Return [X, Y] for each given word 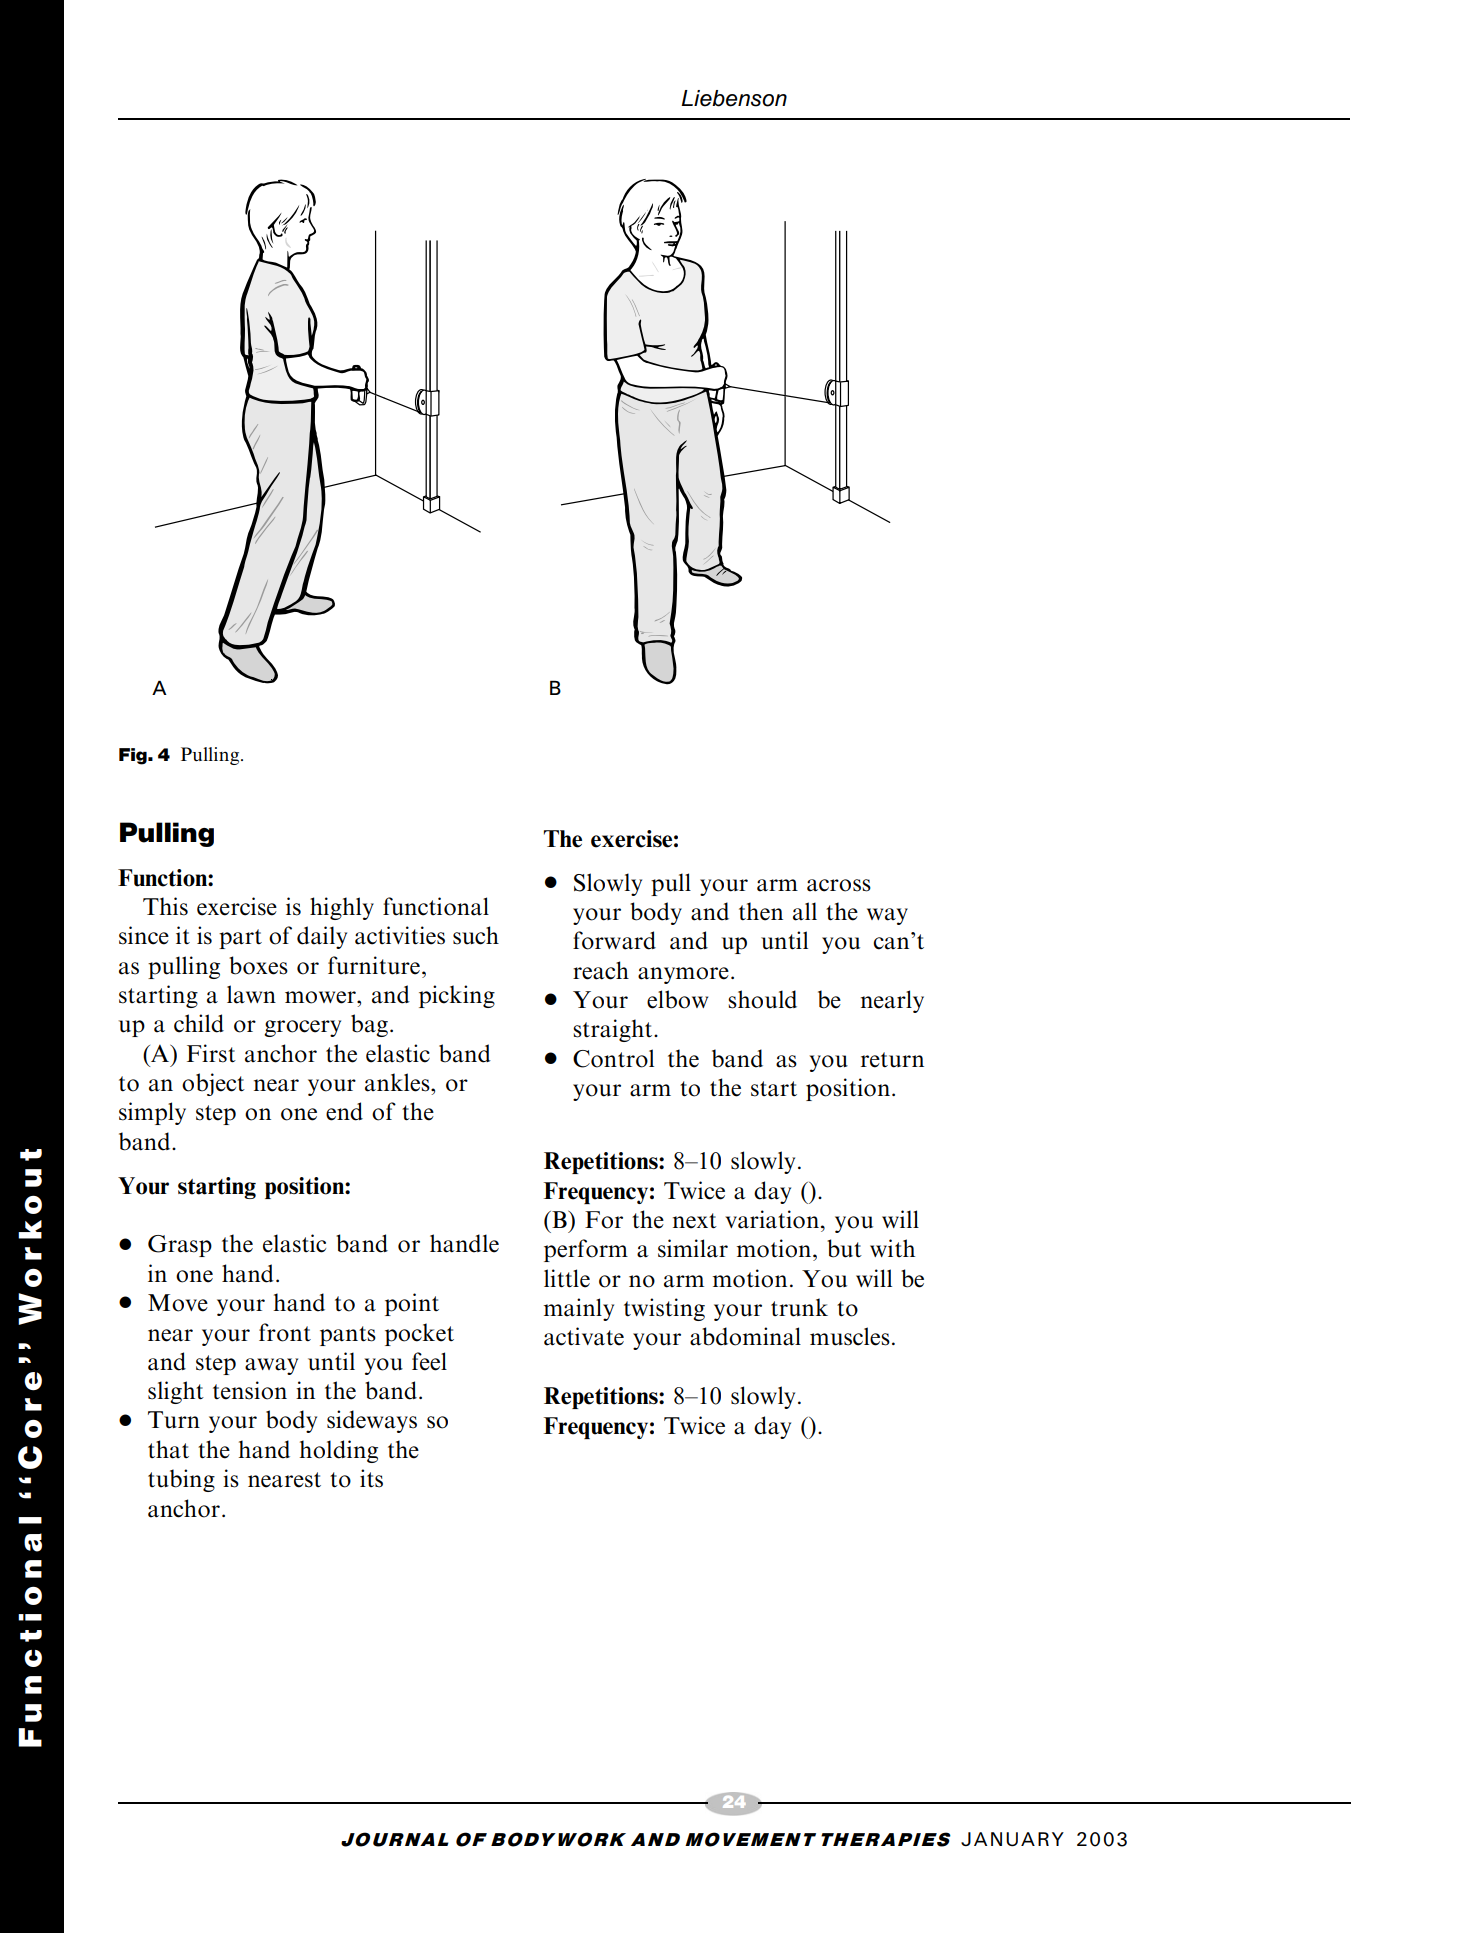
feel [429, 1361]
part [240, 939]
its [371, 1478]
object [213, 1084]
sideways [372, 1421]
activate [584, 1336]
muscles [850, 1336]
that [168, 1449]
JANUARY [1012, 1839]
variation [773, 1219]
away [271, 1366]
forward [614, 940]
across [839, 885]
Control [613, 1058]
